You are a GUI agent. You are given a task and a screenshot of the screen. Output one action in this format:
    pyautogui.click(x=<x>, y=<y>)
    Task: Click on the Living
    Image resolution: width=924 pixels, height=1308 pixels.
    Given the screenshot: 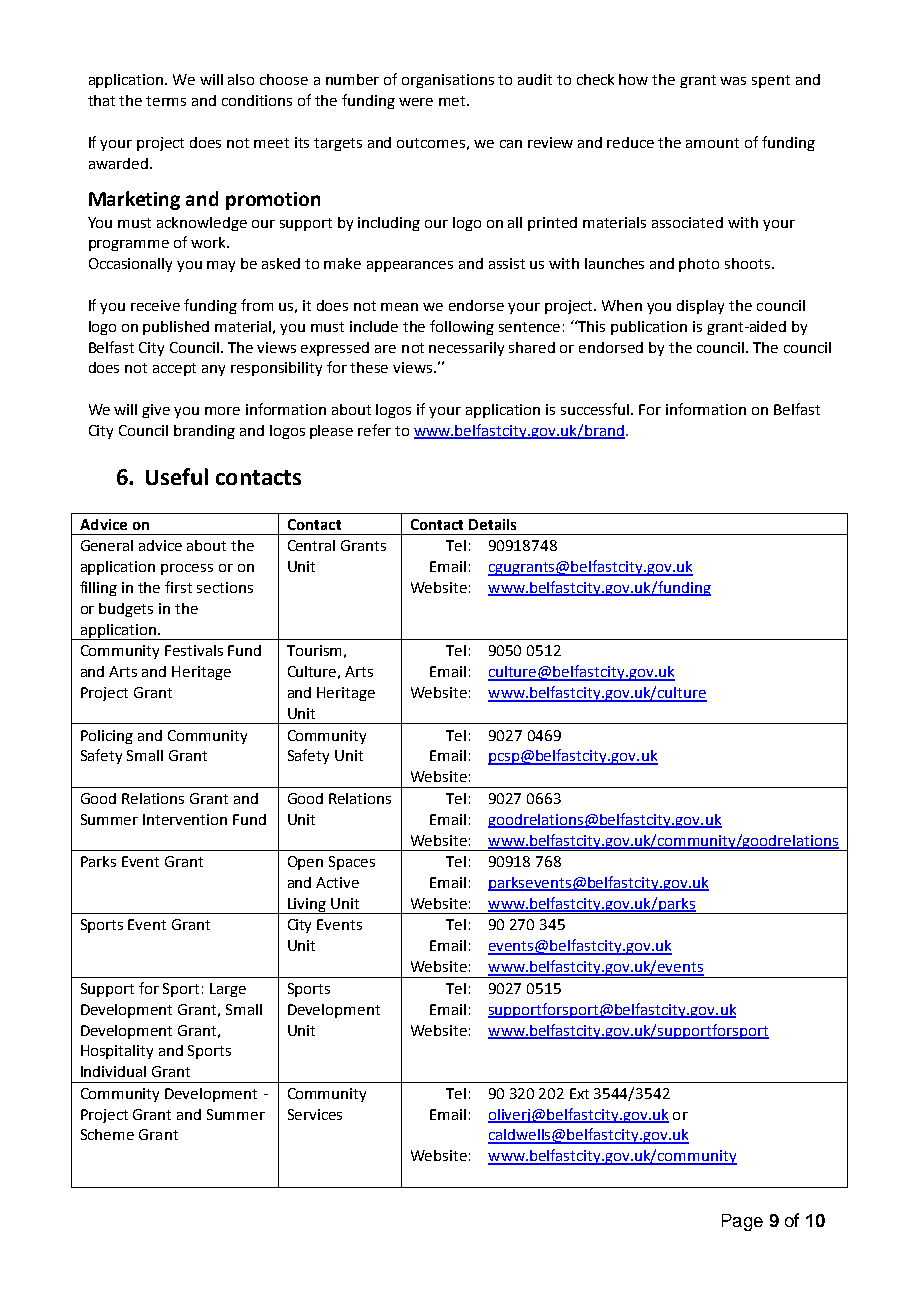 What is the action you would take?
    pyautogui.click(x=307, y=906)
